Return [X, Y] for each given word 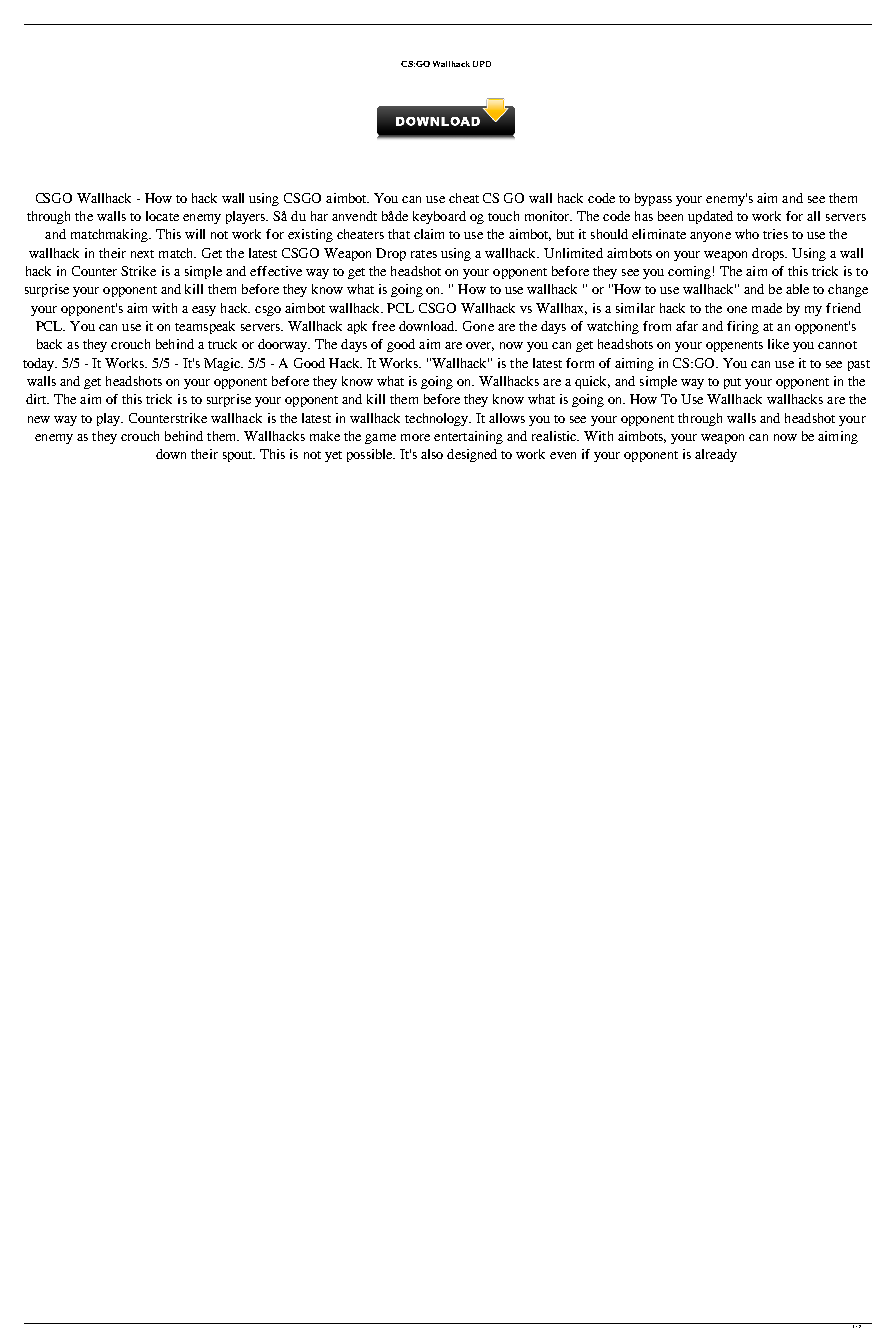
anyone [710, 237]
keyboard [439, 217]
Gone [478, 326]
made [767, 308]
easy [204, 311]
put [732, 383]
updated [710, 217]
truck [222, 344]
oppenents [734, 346]
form [580, 363]
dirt [37, 399]
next [142, 254]
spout [239, 456]
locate [162, 216]
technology [438, 419]
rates [424, 254]
